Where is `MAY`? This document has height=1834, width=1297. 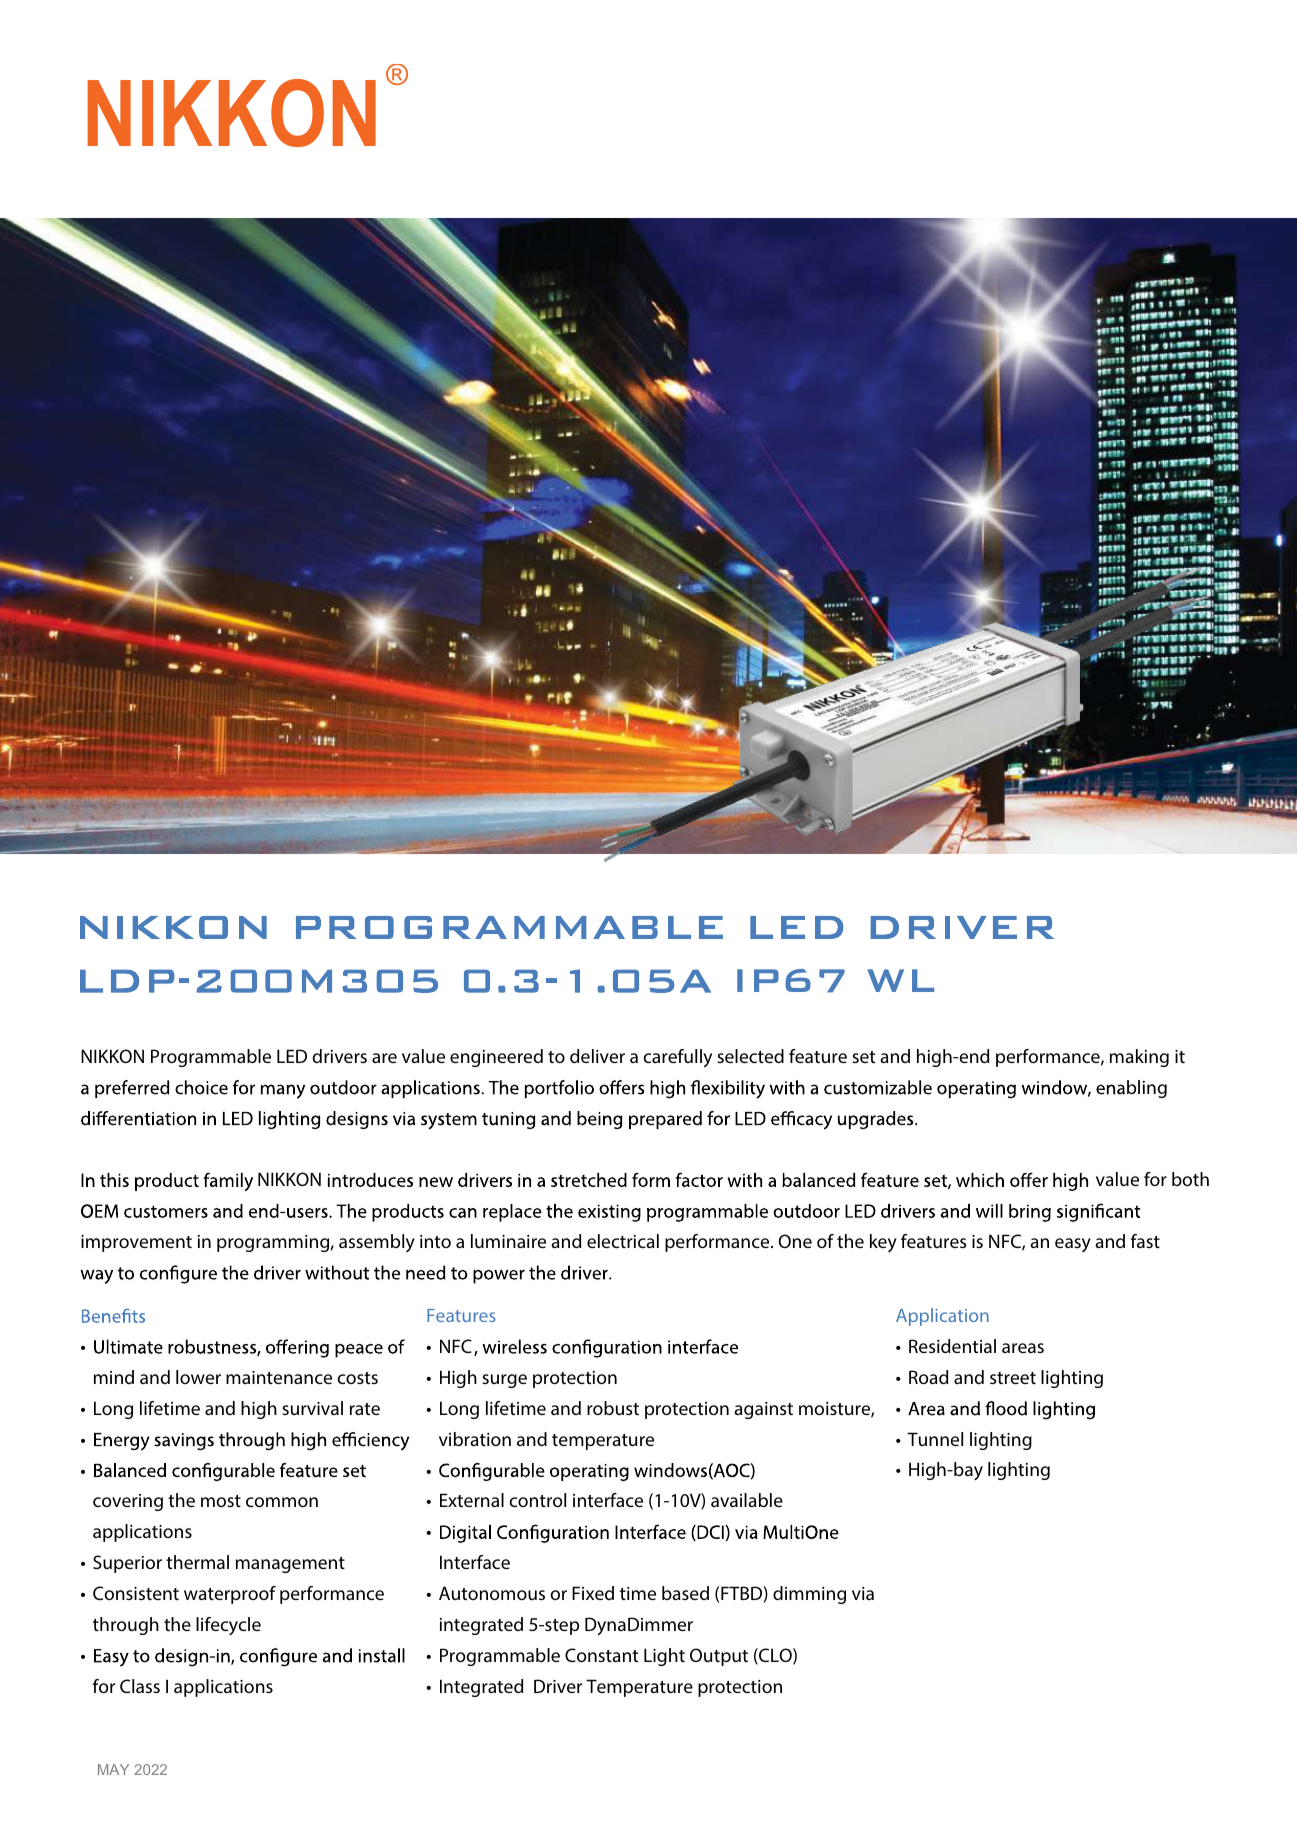 MAY is located at coordinates (113, 1769).
